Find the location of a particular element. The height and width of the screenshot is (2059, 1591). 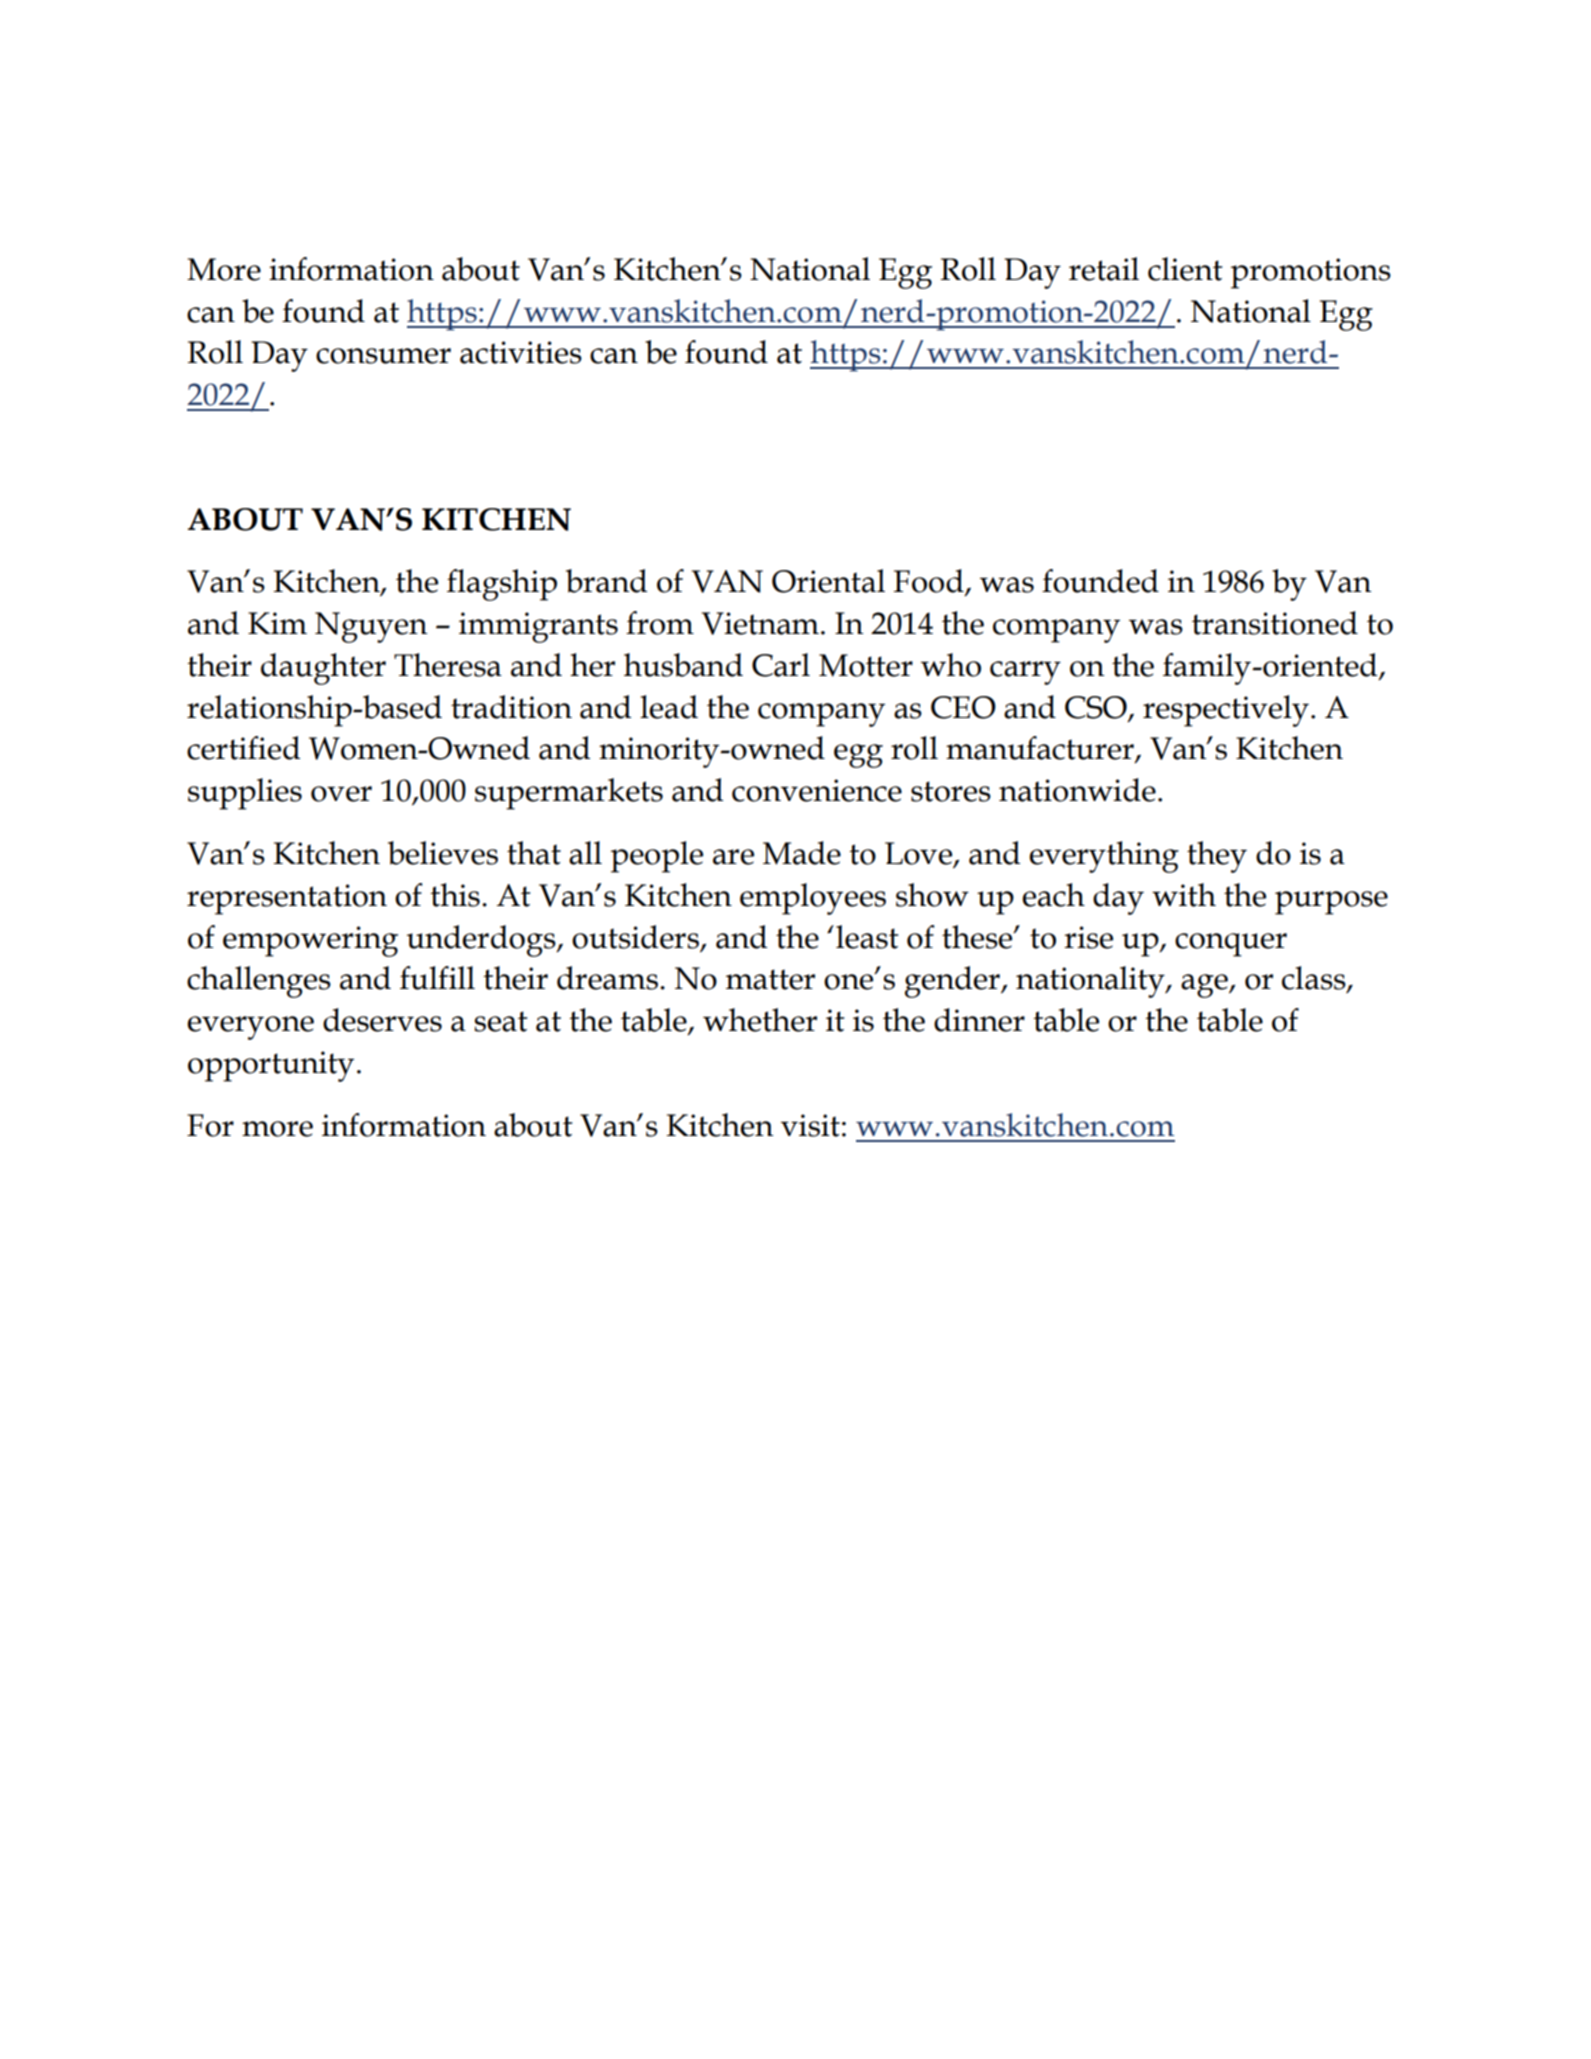

visit is located at coordinates (810, 1125).
